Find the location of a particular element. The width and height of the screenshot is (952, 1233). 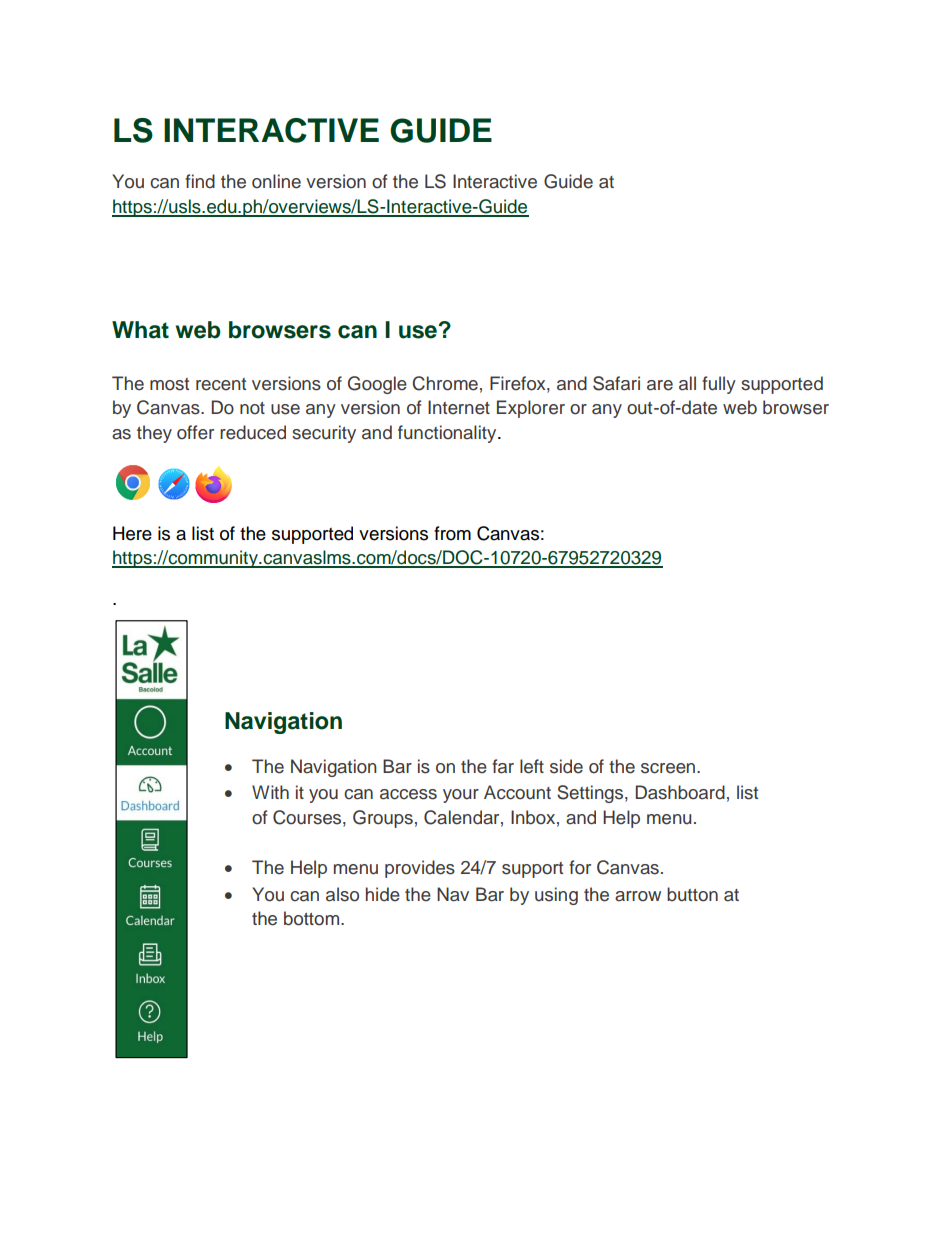

screen is located at coordinates (669, 768).
